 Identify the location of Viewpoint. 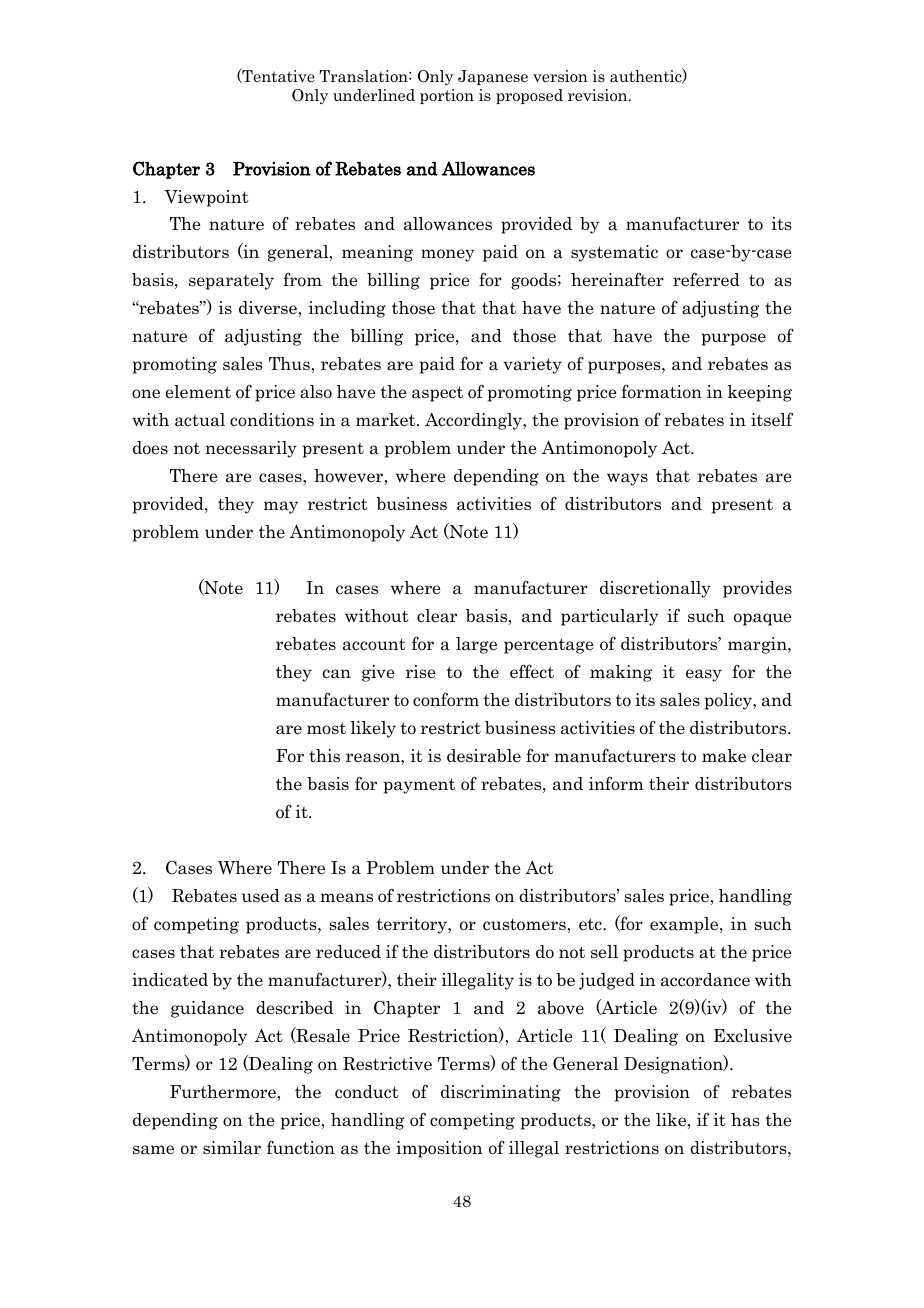
(206, 198).
